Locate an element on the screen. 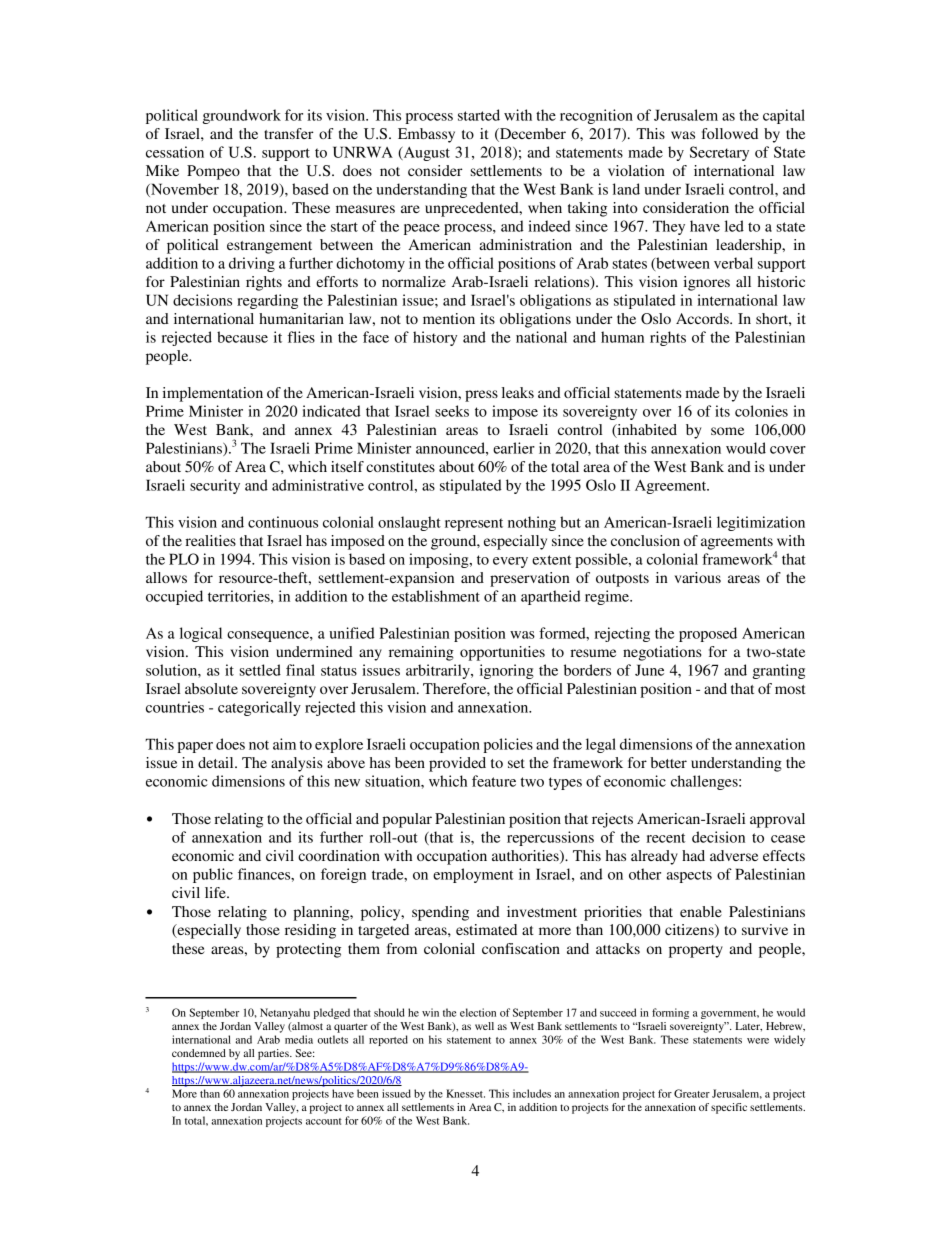 The width and height of the screenshot is (952, 1233). public is located at coordinates (213, 875).
